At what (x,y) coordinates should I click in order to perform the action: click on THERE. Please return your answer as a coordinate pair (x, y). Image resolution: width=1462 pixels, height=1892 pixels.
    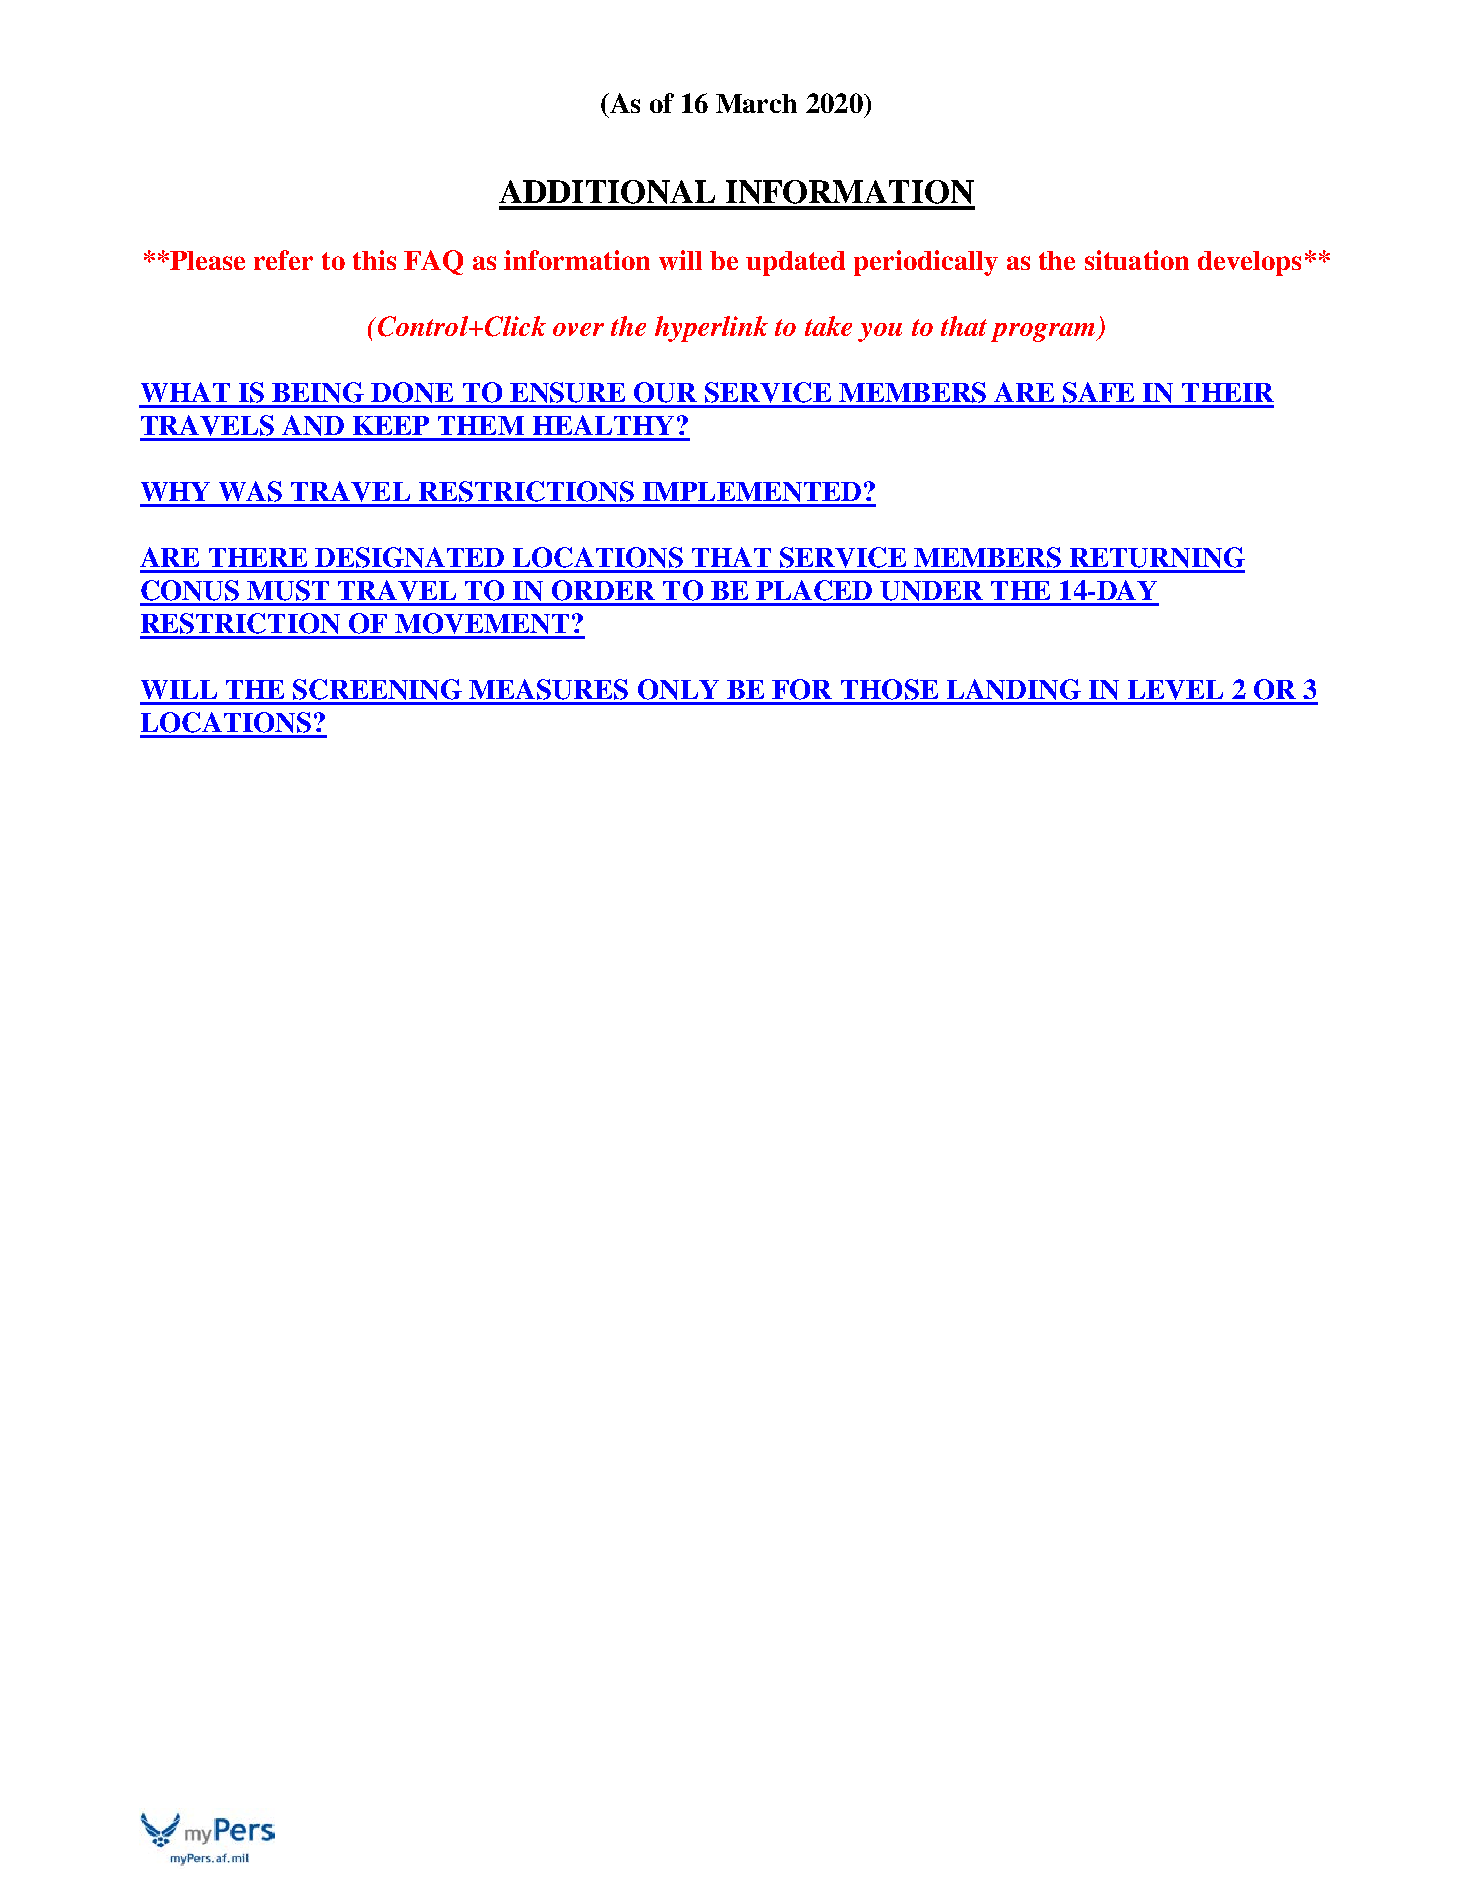
    Looking at the image, I should click on (258, 557).
